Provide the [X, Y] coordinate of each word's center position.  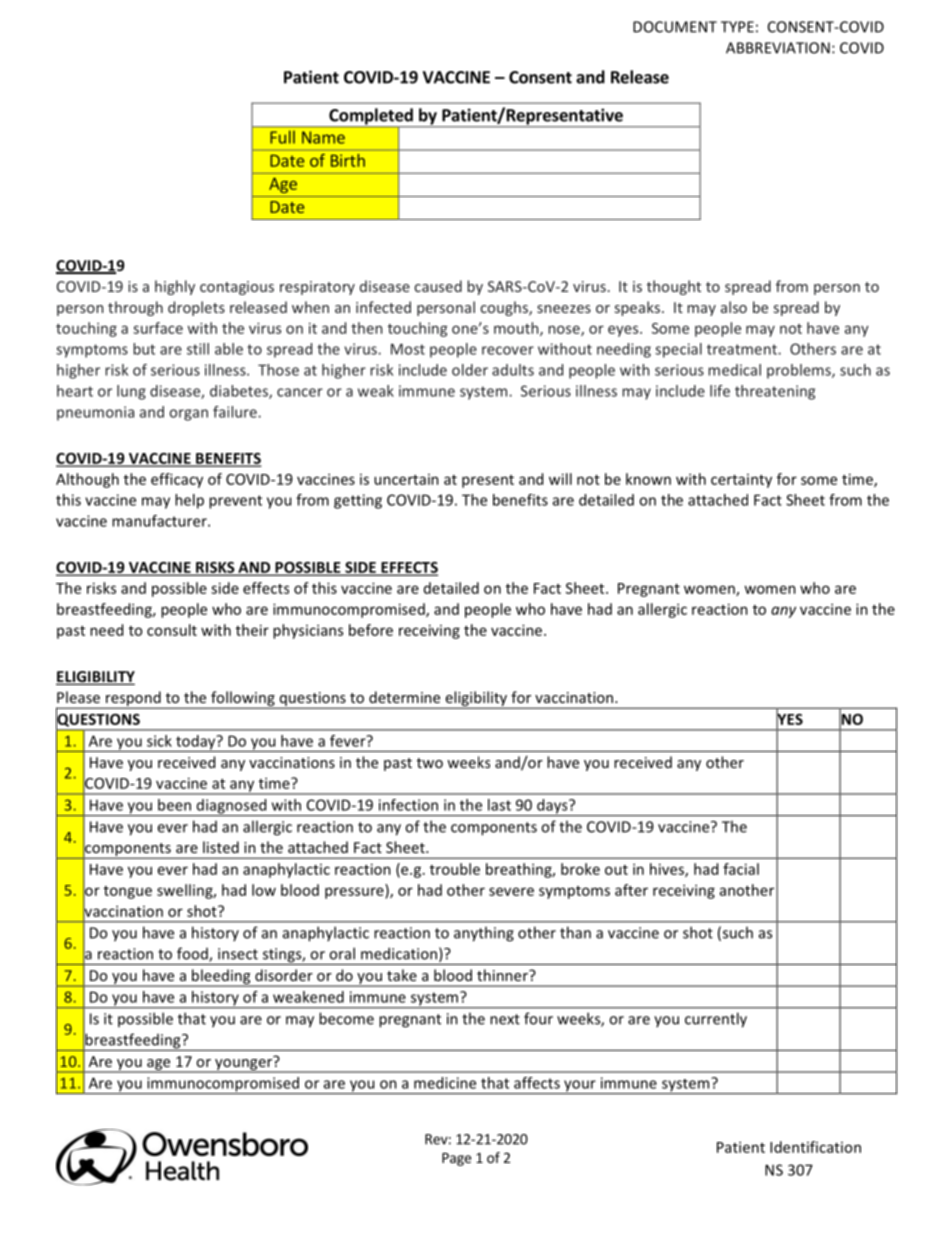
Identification [815, 1147]
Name [323, 137]
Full [282, 137]
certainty [741, 481]
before [371, 630]
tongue [128, 892]
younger [244, 1064]
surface [158, 328]
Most [408, 349]
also [734, 307]
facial [741, 869]
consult [172, 630]
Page [456, 1159]
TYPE [737, 27]
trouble [455, 869]
